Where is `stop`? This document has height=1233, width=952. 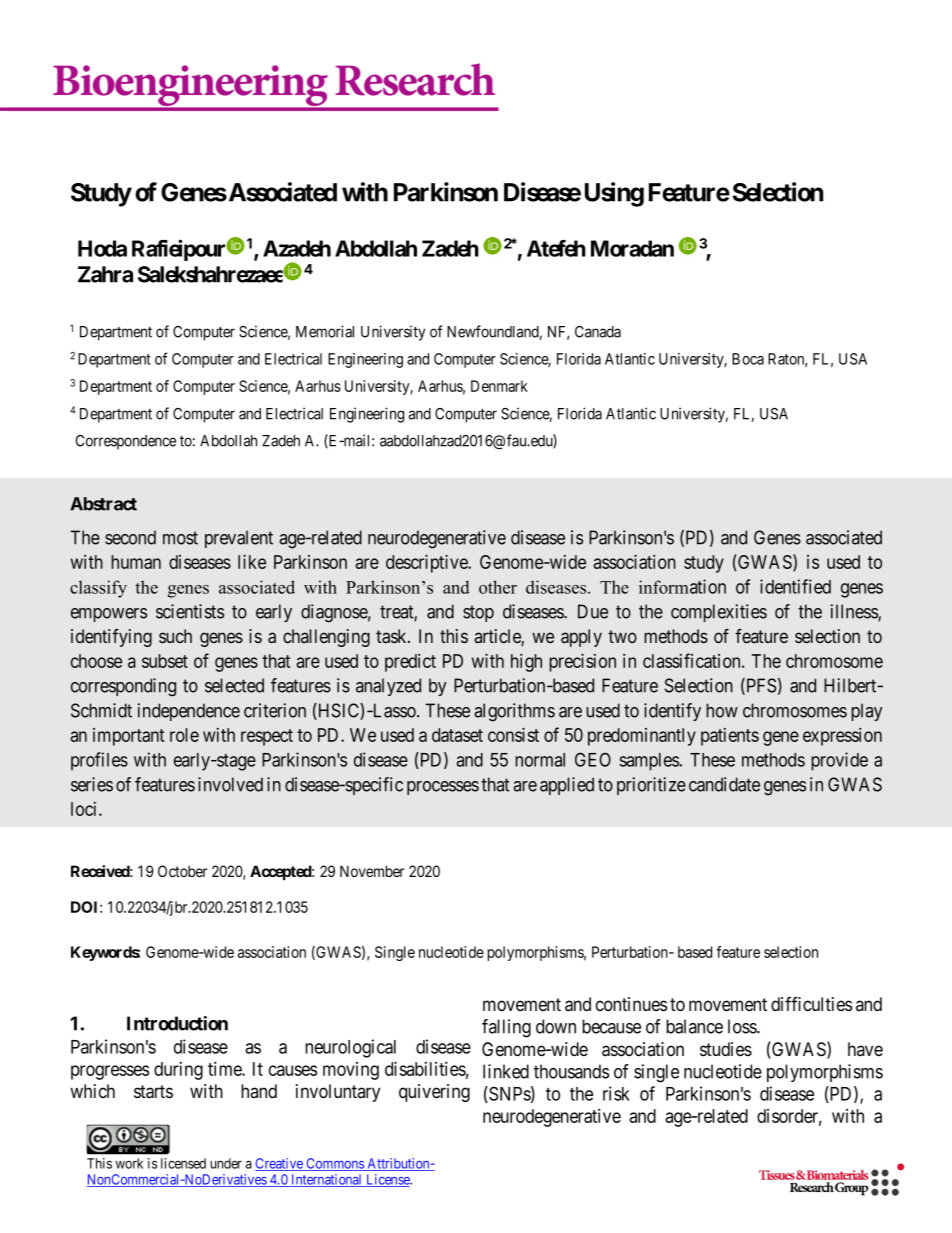
stop is located at coordinates (478, 613).
